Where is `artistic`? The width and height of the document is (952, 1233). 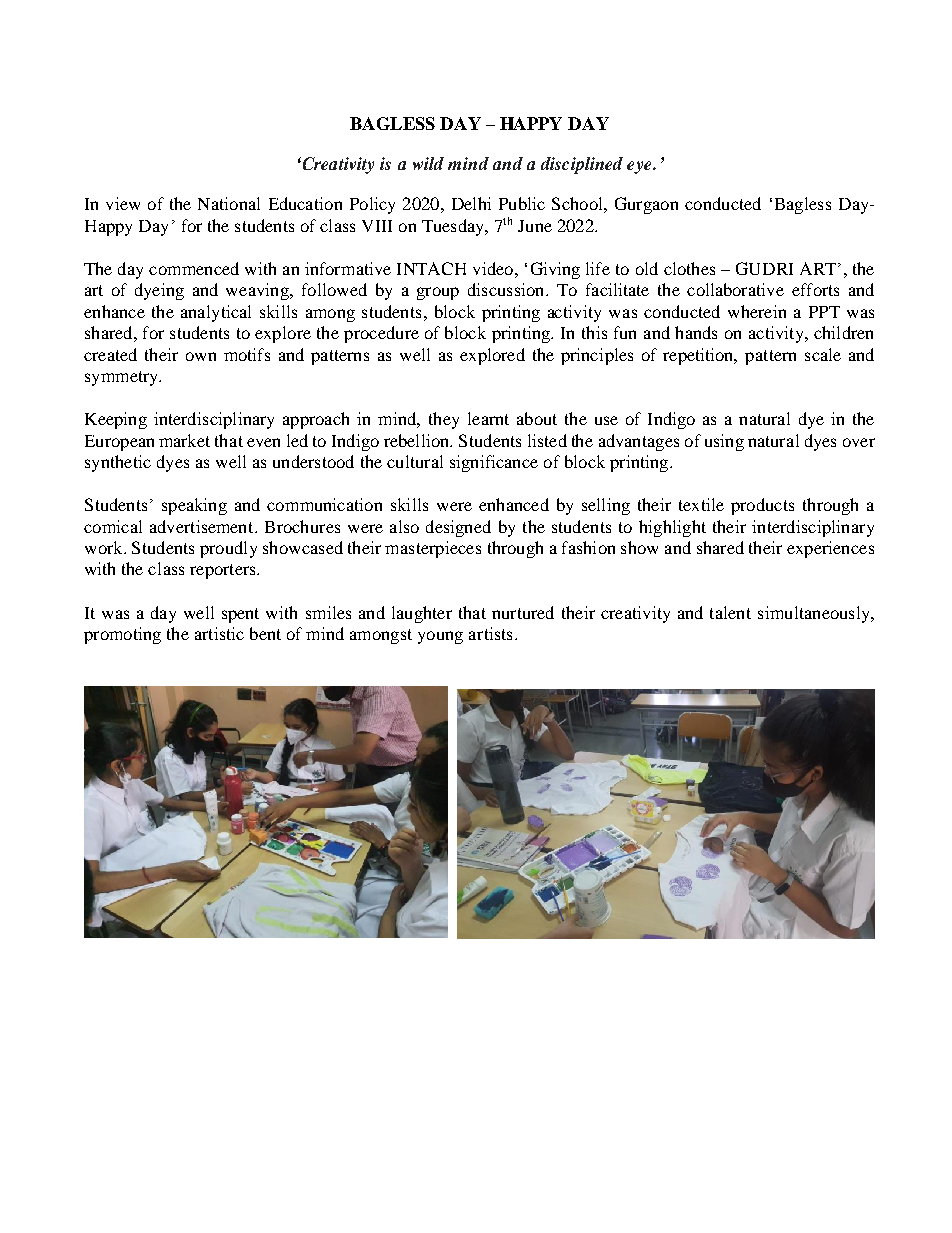 artistic is located at coordinates (219, 633).
